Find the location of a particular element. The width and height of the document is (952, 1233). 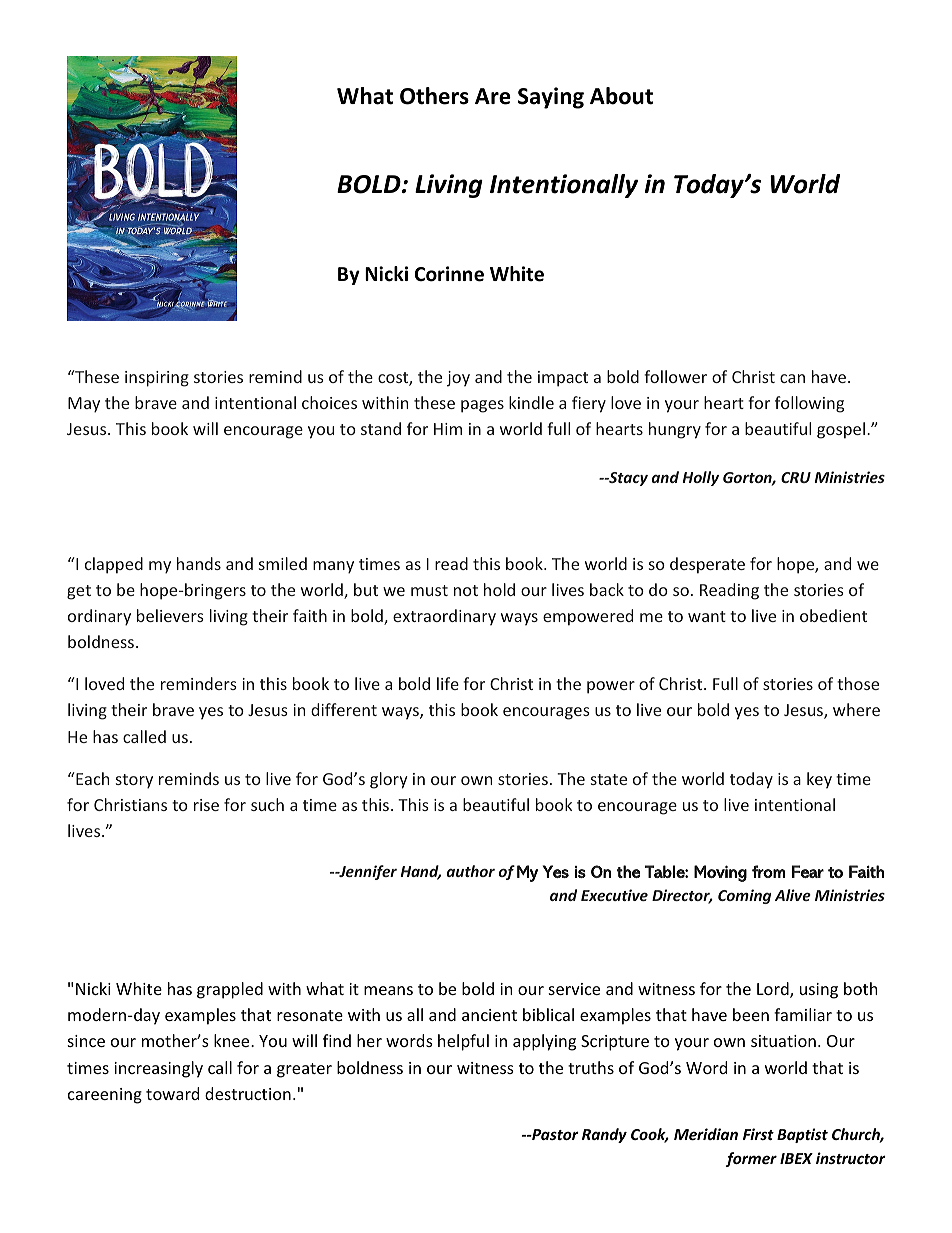

May is located at coordinates (84, 405).
